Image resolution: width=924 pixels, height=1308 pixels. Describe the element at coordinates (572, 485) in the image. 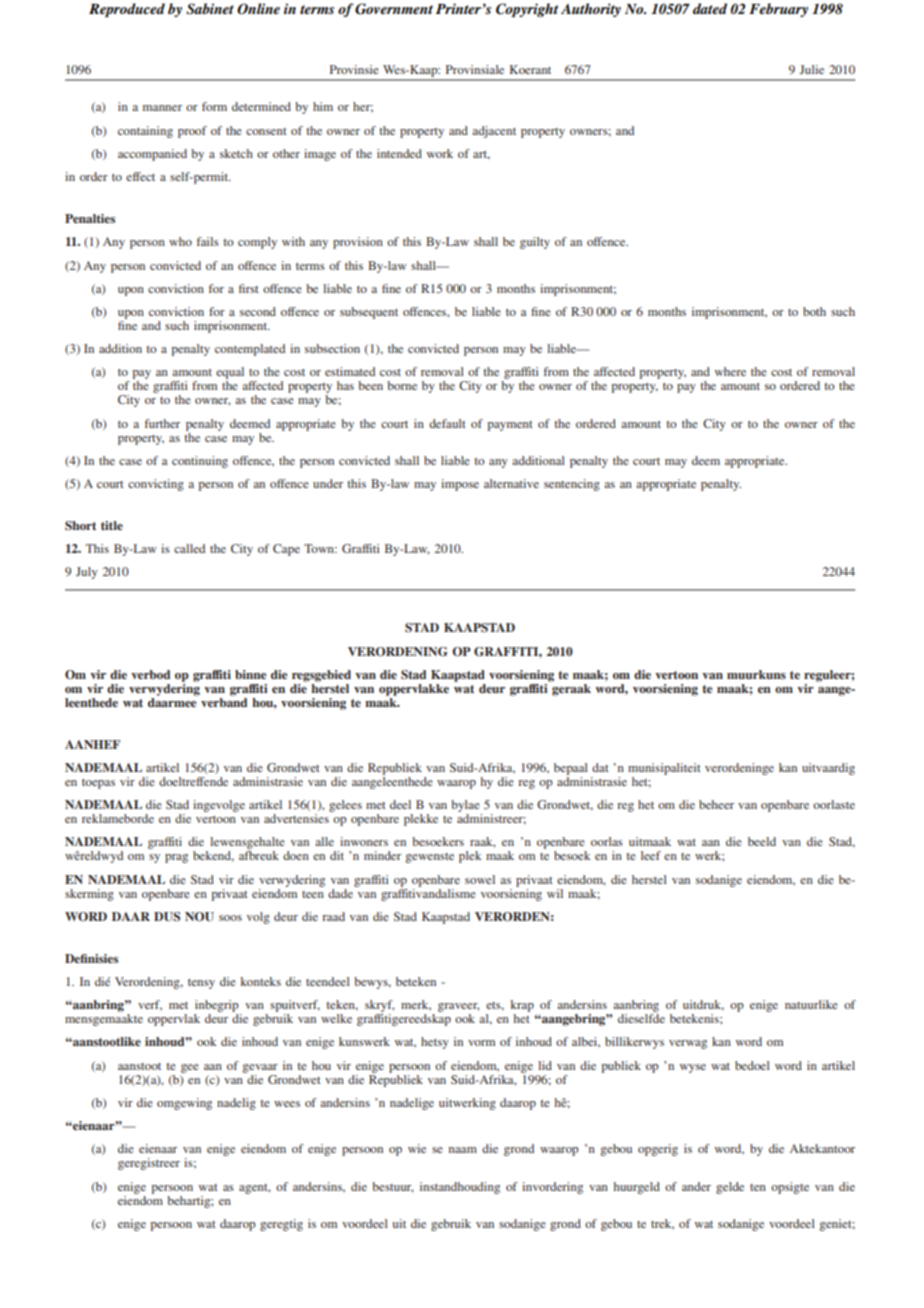

I see `sentencing` at that location.
